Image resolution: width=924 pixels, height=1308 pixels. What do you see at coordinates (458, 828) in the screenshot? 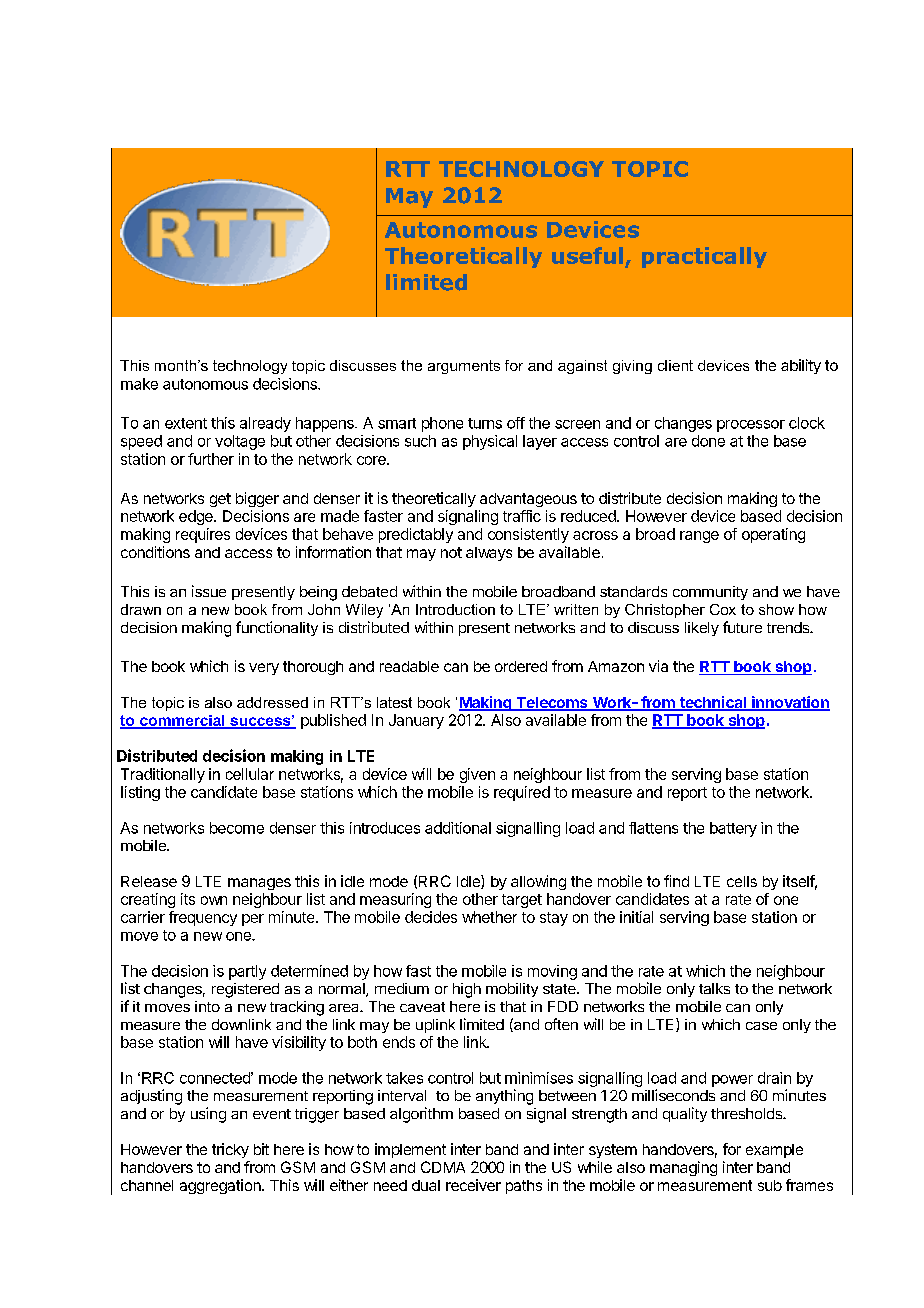
I see `additional` at bounding box center [458, 828].
